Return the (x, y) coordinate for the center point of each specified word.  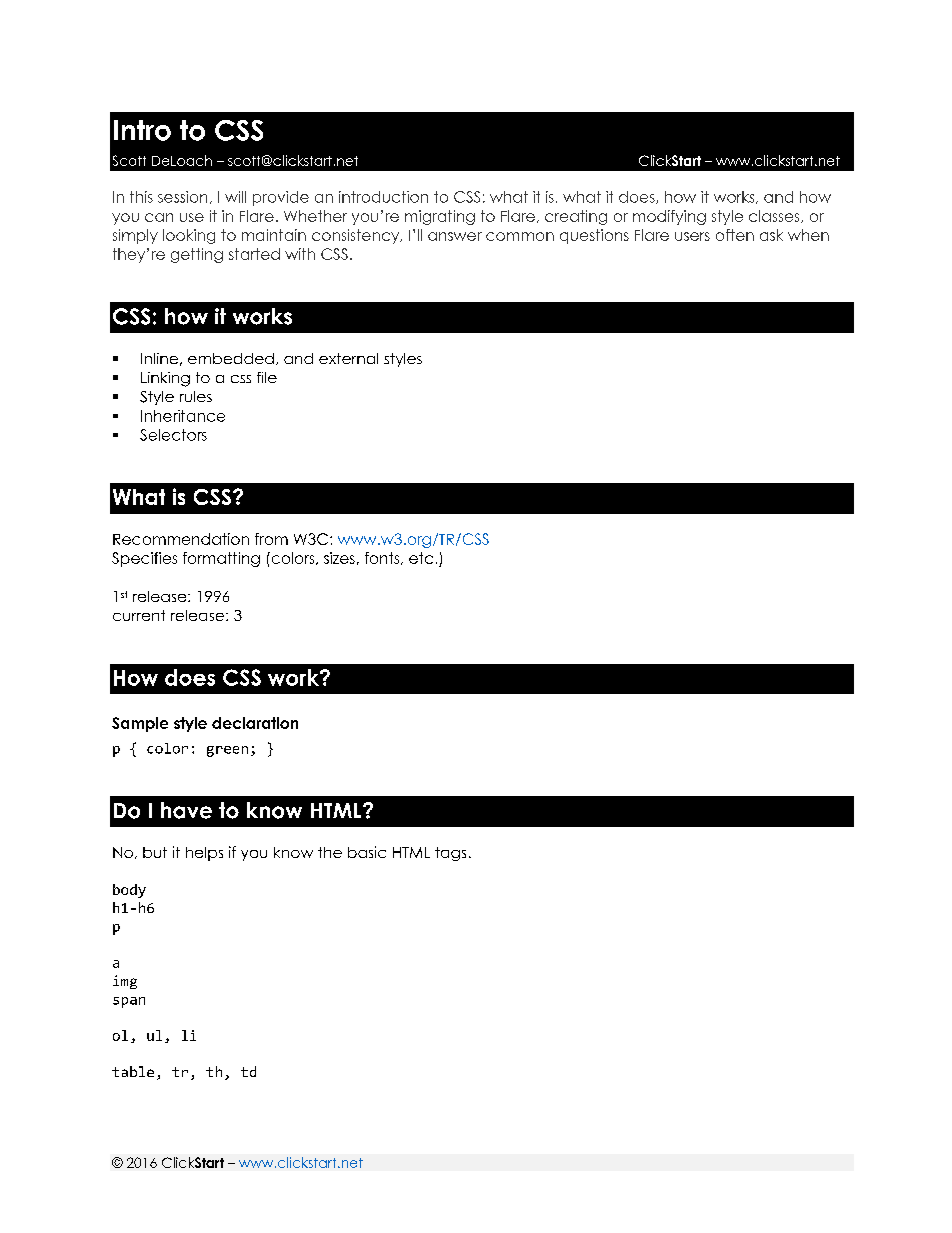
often (735, 235)
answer (455, 236)
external (348, 358)
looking (189, 236)
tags (450, 854)
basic (367, 852)
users (692, 236)
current (139, 615)
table (133, 1071)
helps (204, 854)
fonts (383, 558)
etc (421, 558)
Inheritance (183, 416)
